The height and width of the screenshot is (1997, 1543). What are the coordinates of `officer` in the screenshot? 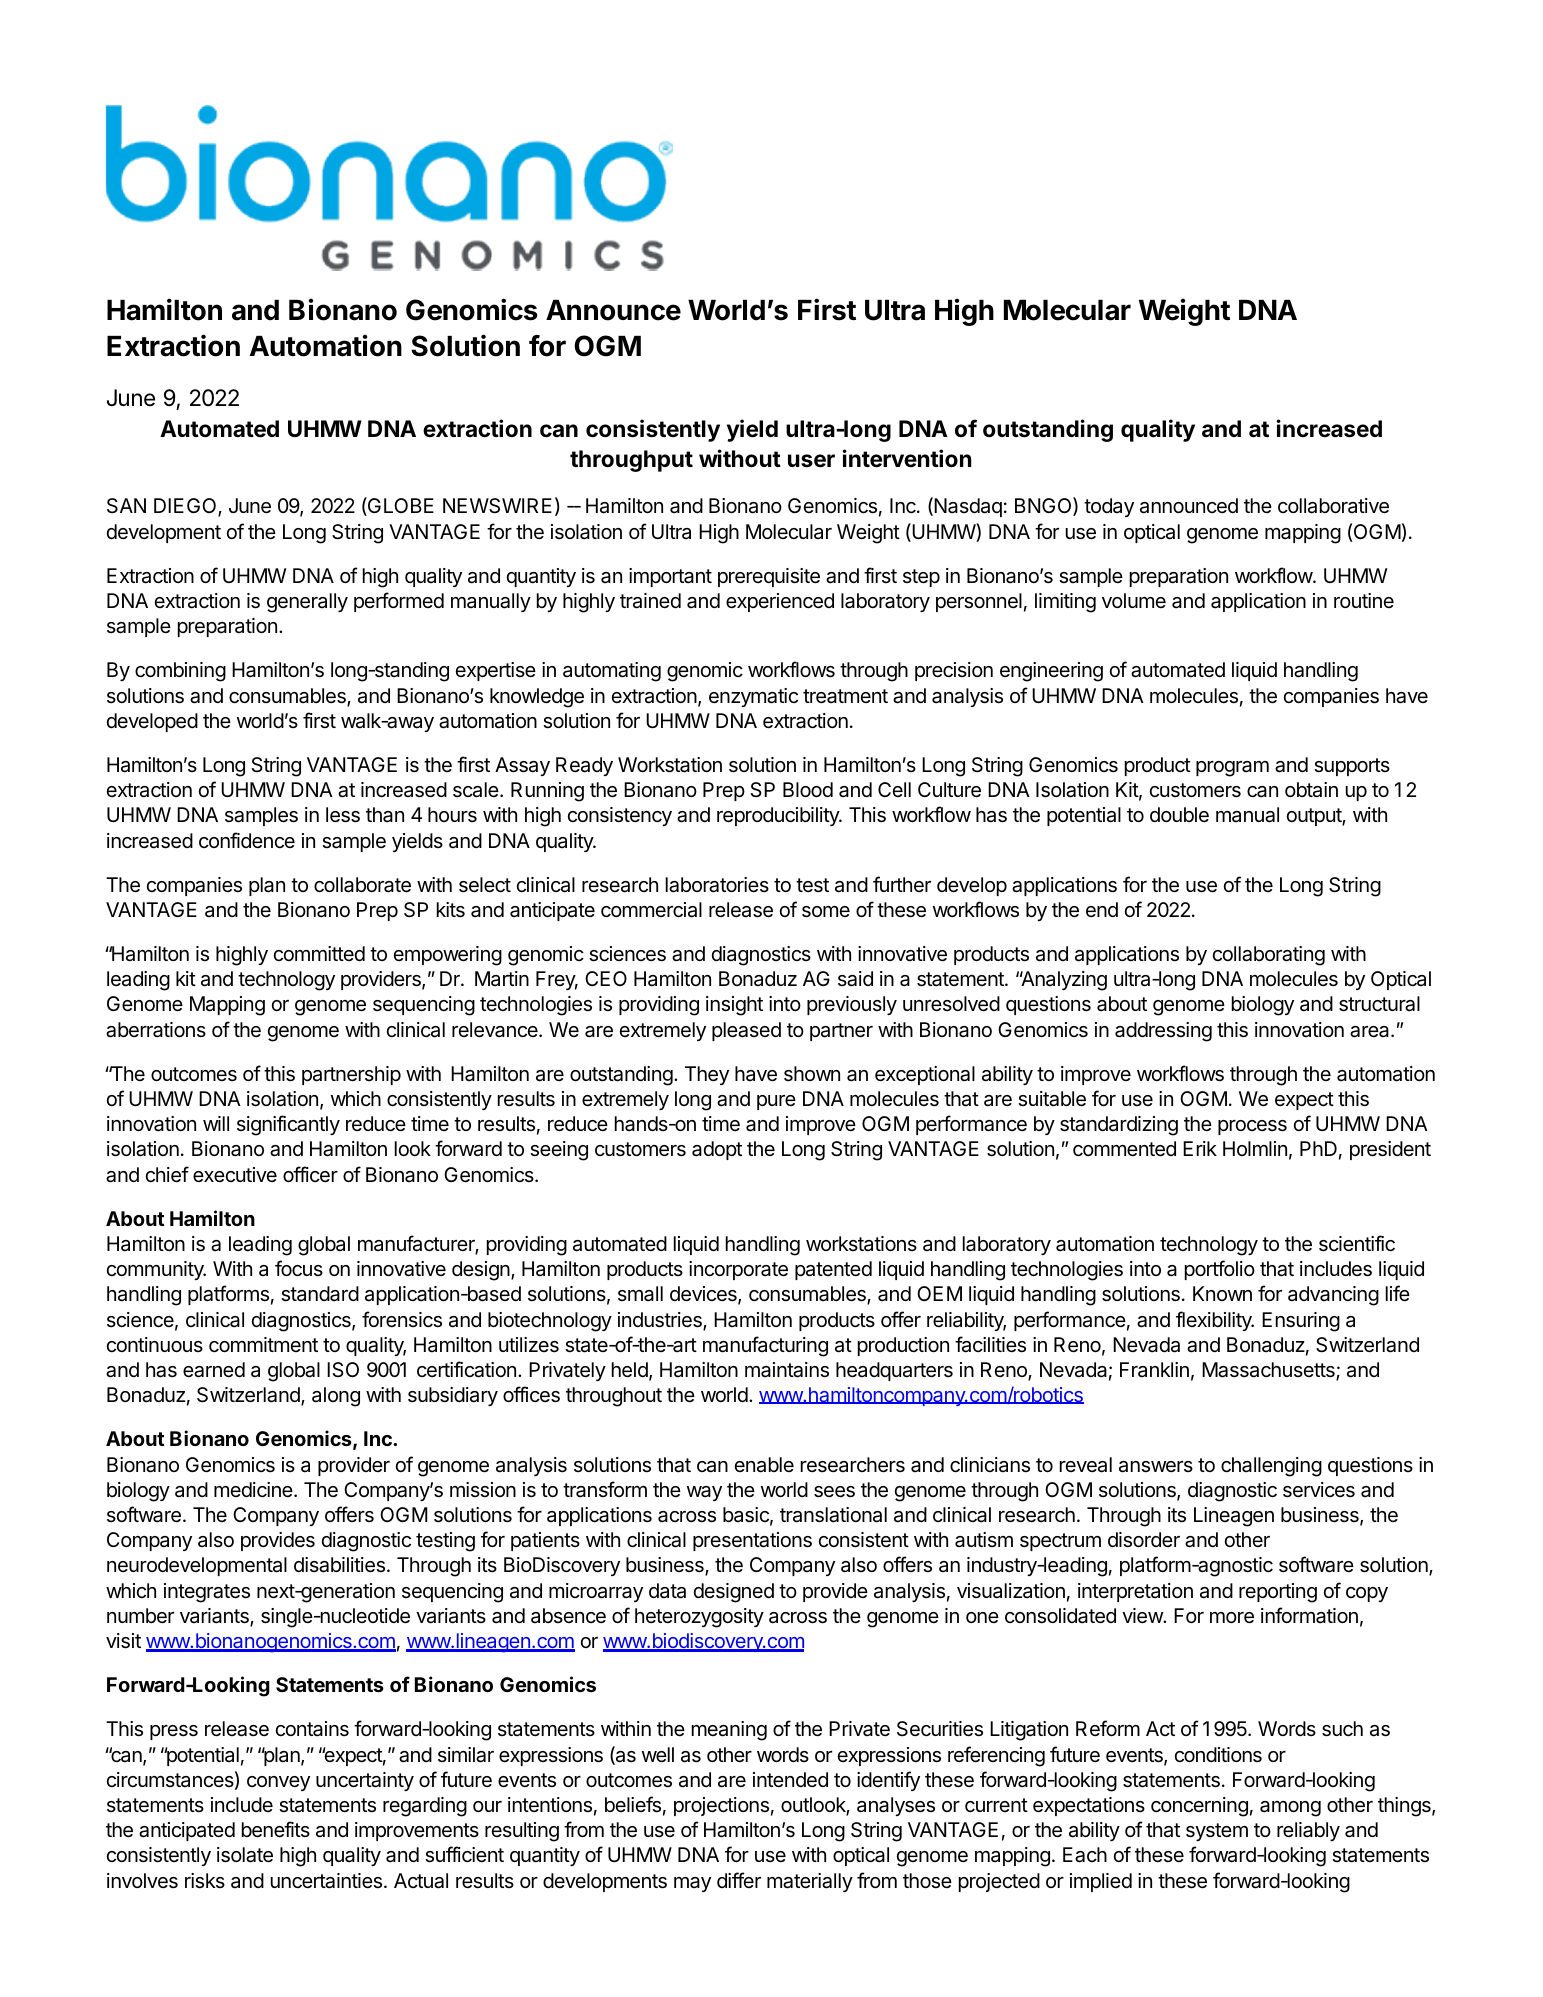 It's located at (310, 1174).
